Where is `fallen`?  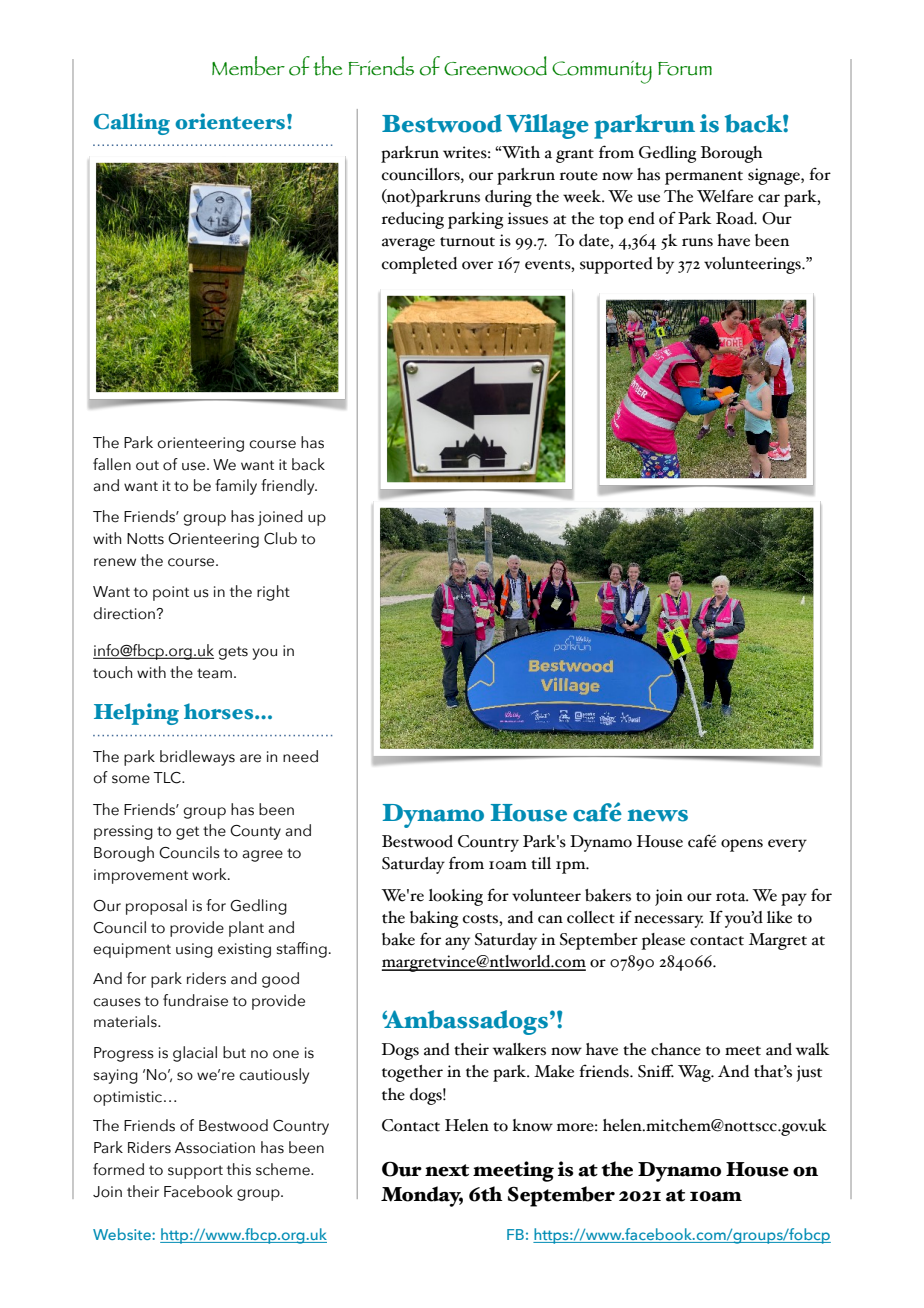
fallen is located at coordinates (112, 464).
